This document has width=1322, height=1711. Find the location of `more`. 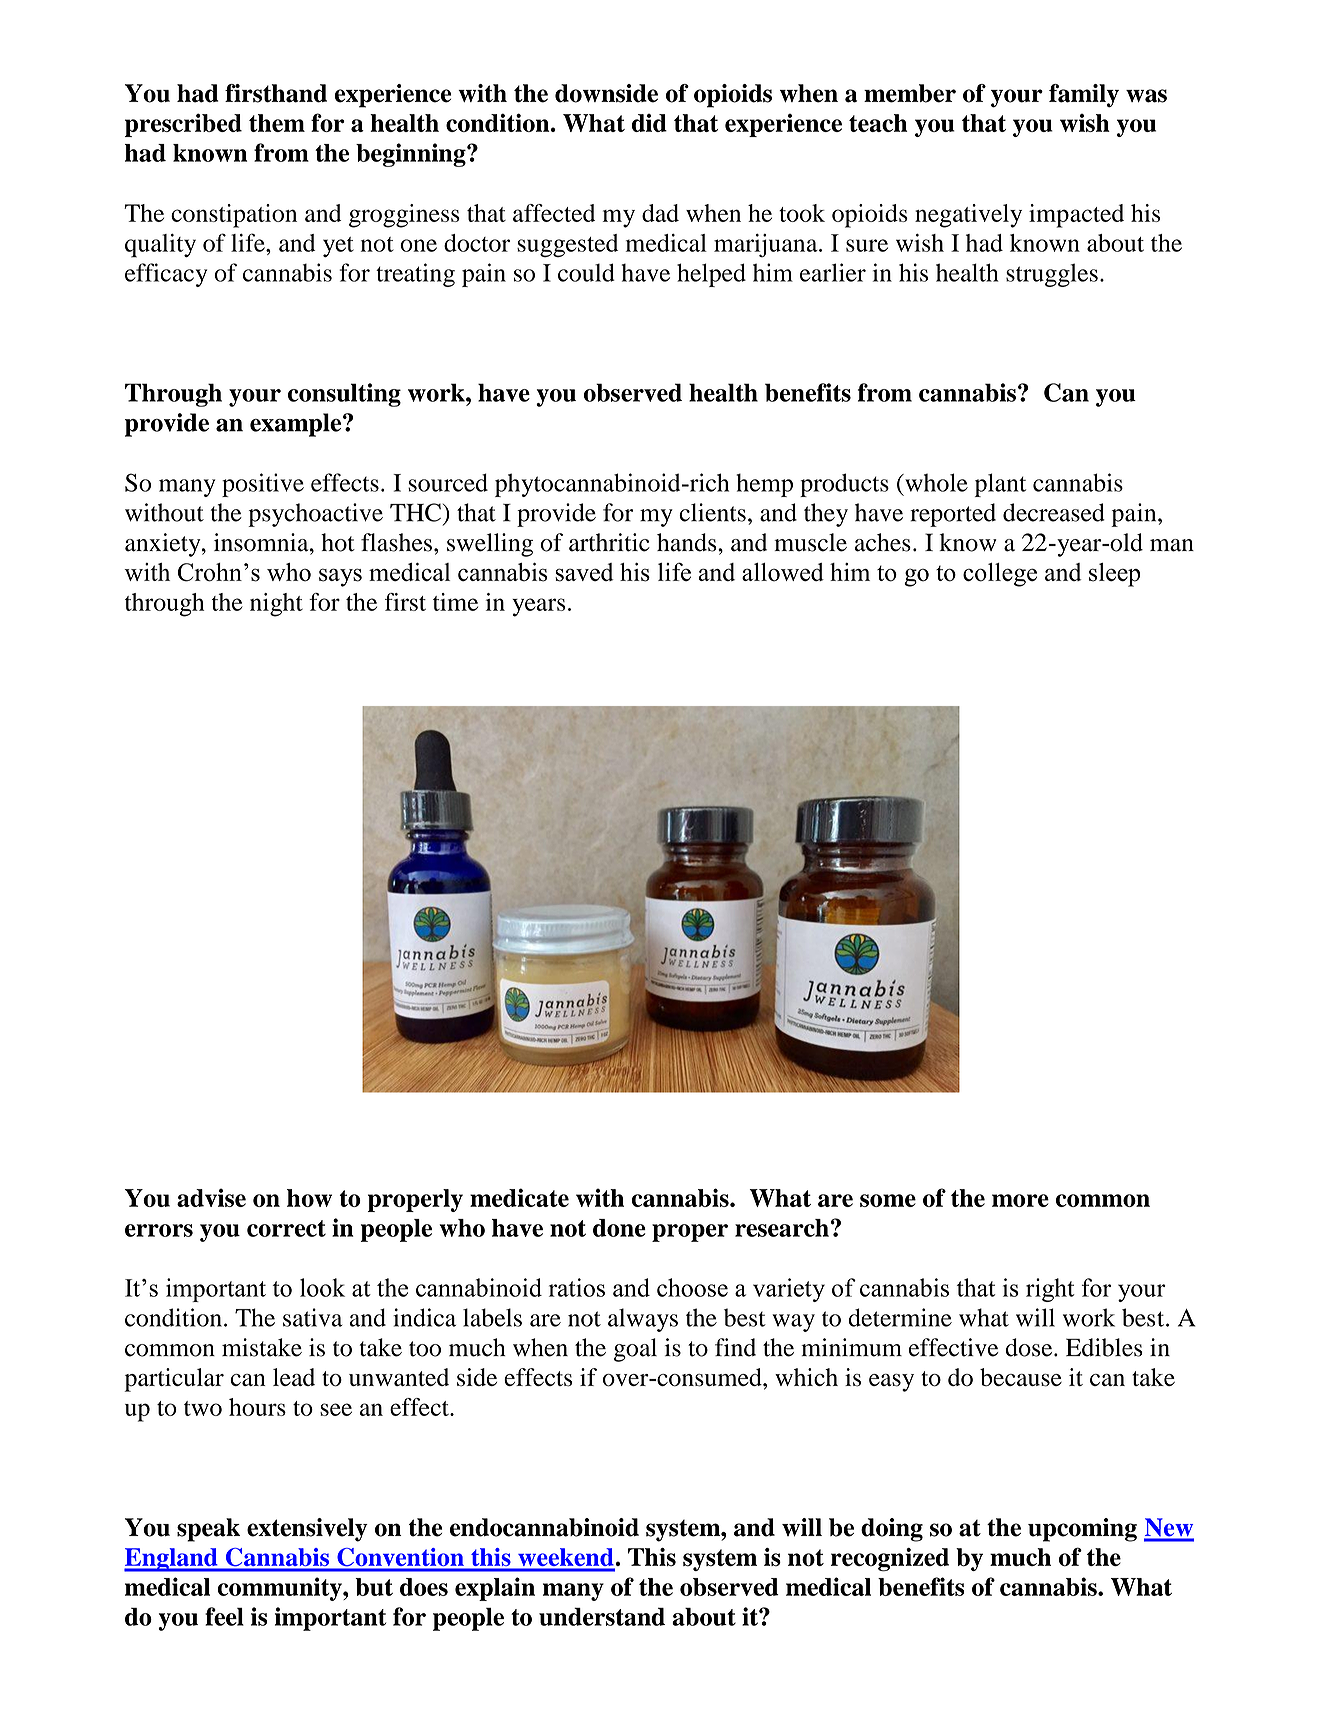

more is located at coordinates (1020, 1200).
